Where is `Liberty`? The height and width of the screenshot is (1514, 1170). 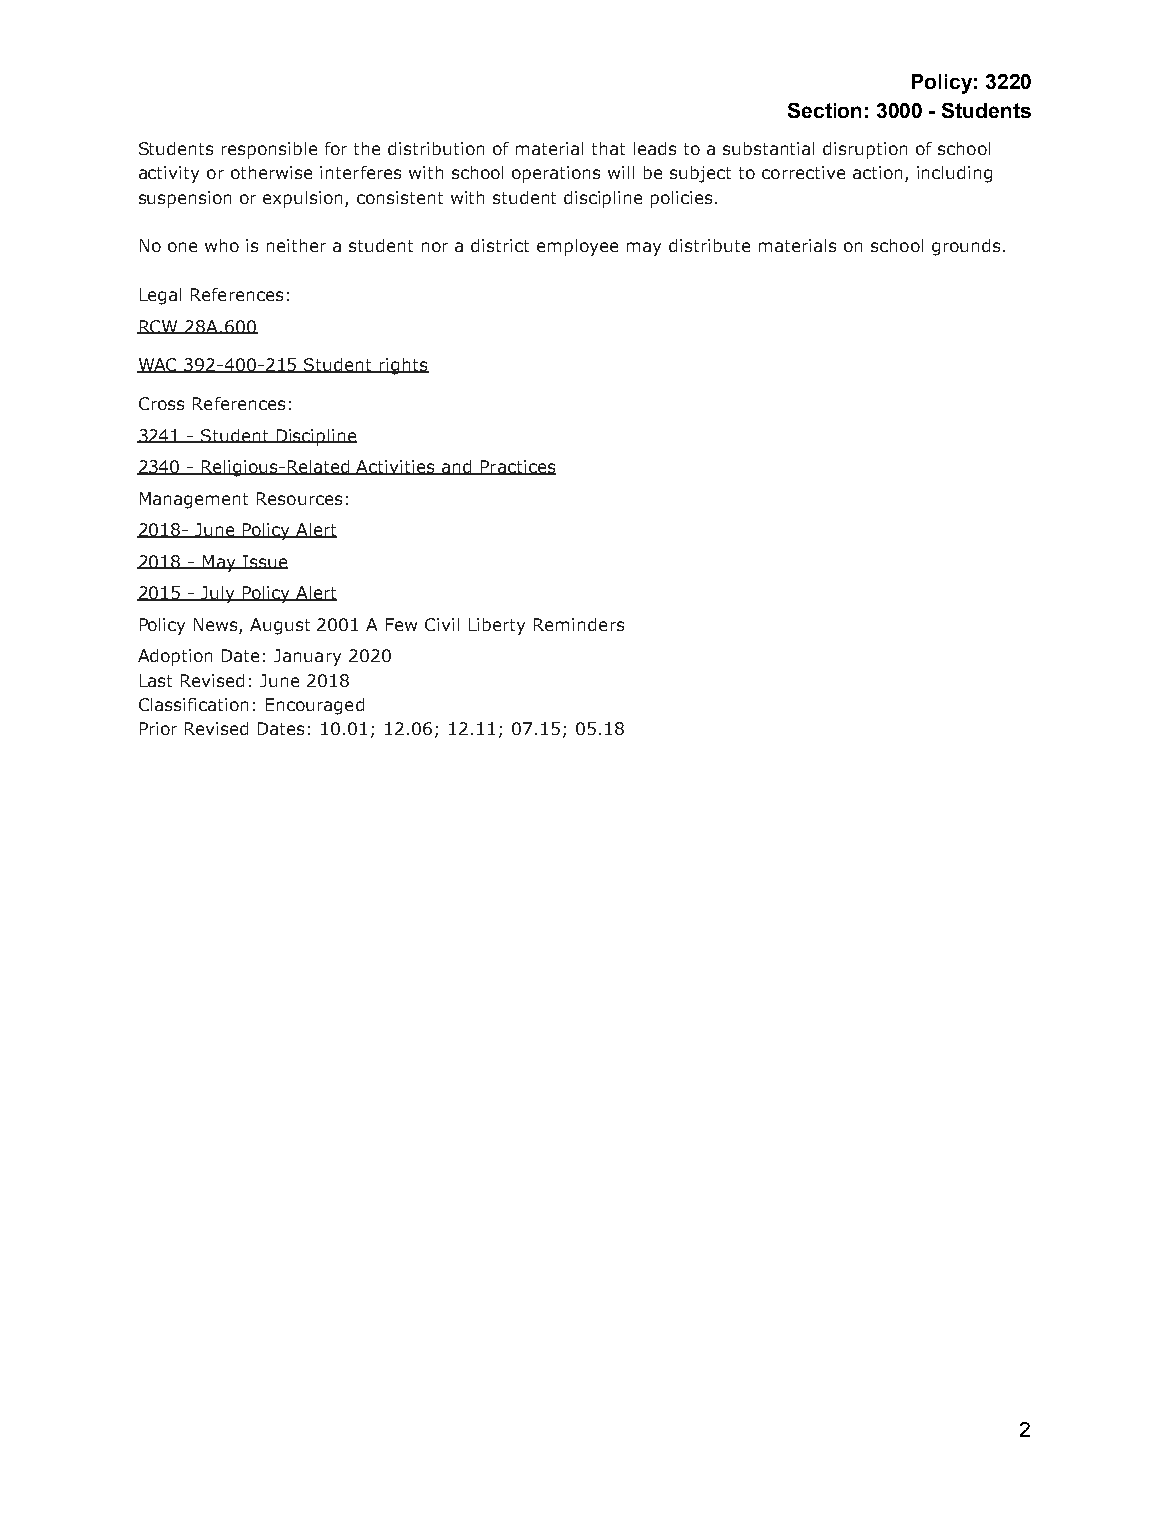 Liberty is located at coordinates (497, 626).
